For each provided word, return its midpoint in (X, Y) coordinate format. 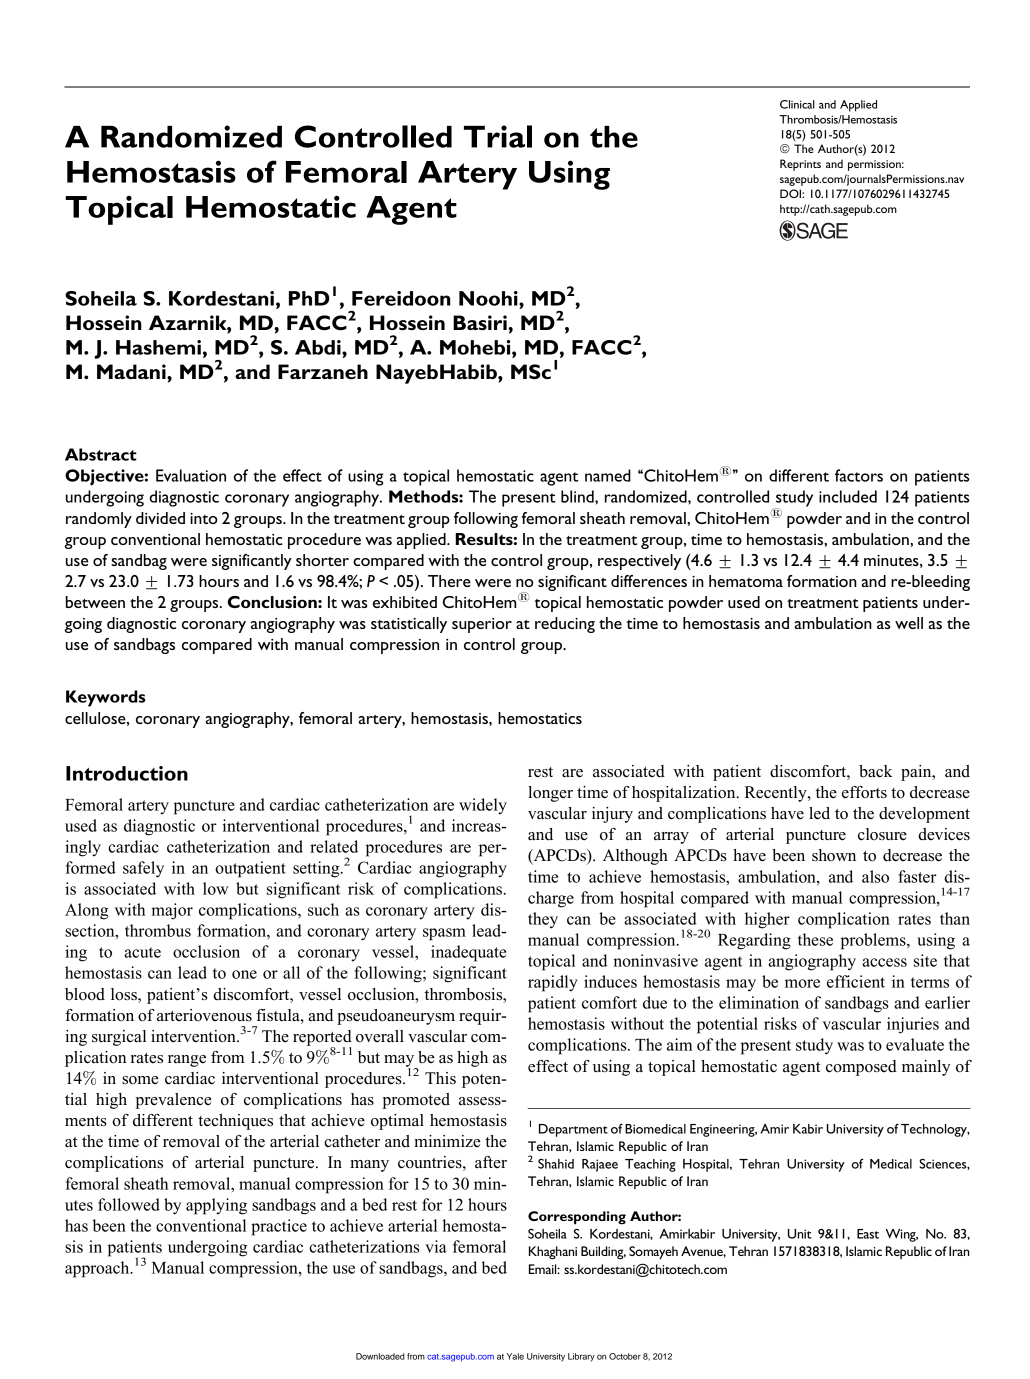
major (172, 911)
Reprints (800, 165)
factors (859, 475)
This (440, 1078)
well (909, 623)
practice (279, 1227)
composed (861, 1068)
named (608, 475)
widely (483, 806)
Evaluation (191, 475)
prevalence (173, 1101)
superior (482, 625)
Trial (498, 136)
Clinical (797, 104)
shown (834, 855)
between (95, 602)
